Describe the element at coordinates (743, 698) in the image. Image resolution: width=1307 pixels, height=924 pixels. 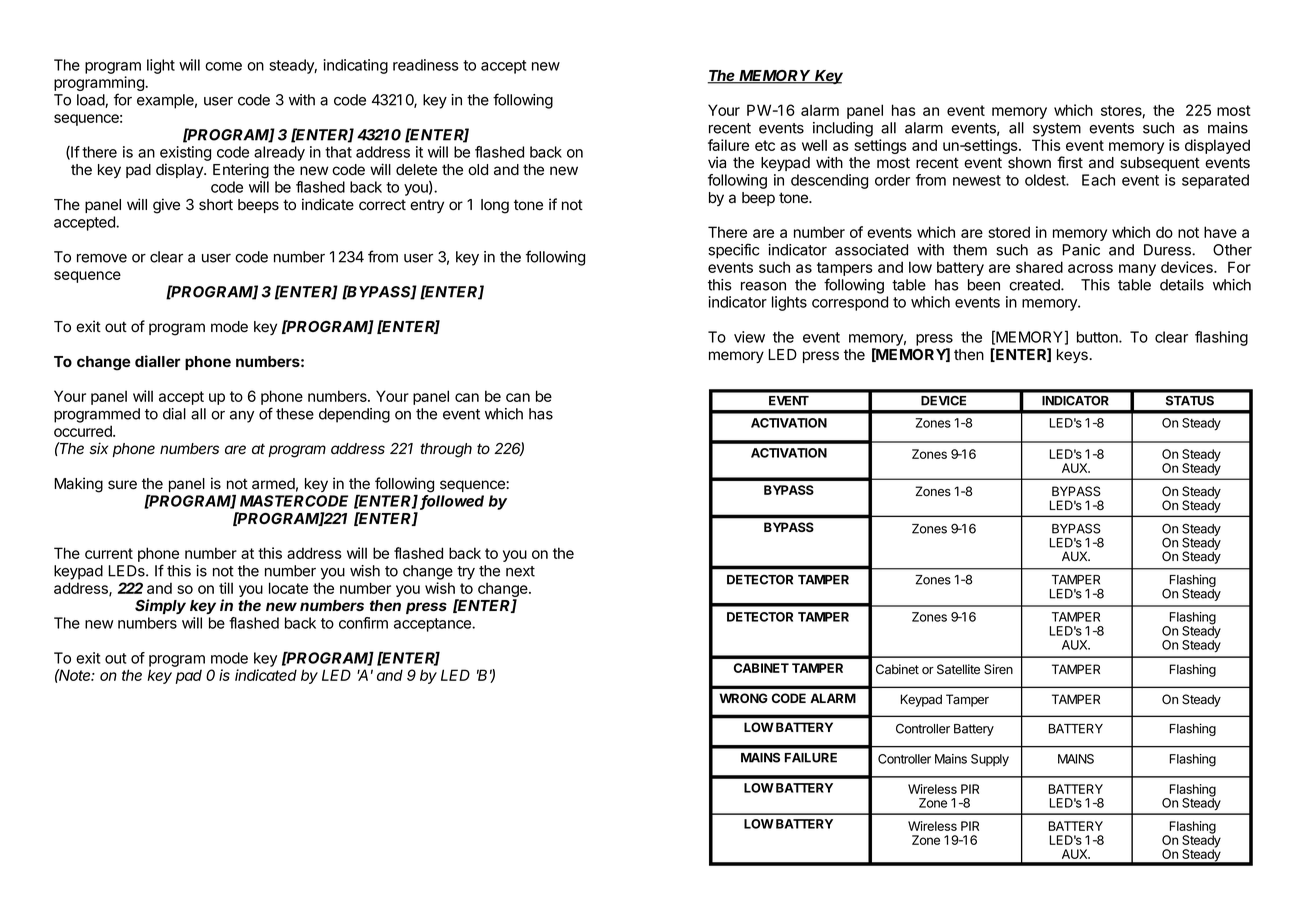
I see `WRONG` at that location.
